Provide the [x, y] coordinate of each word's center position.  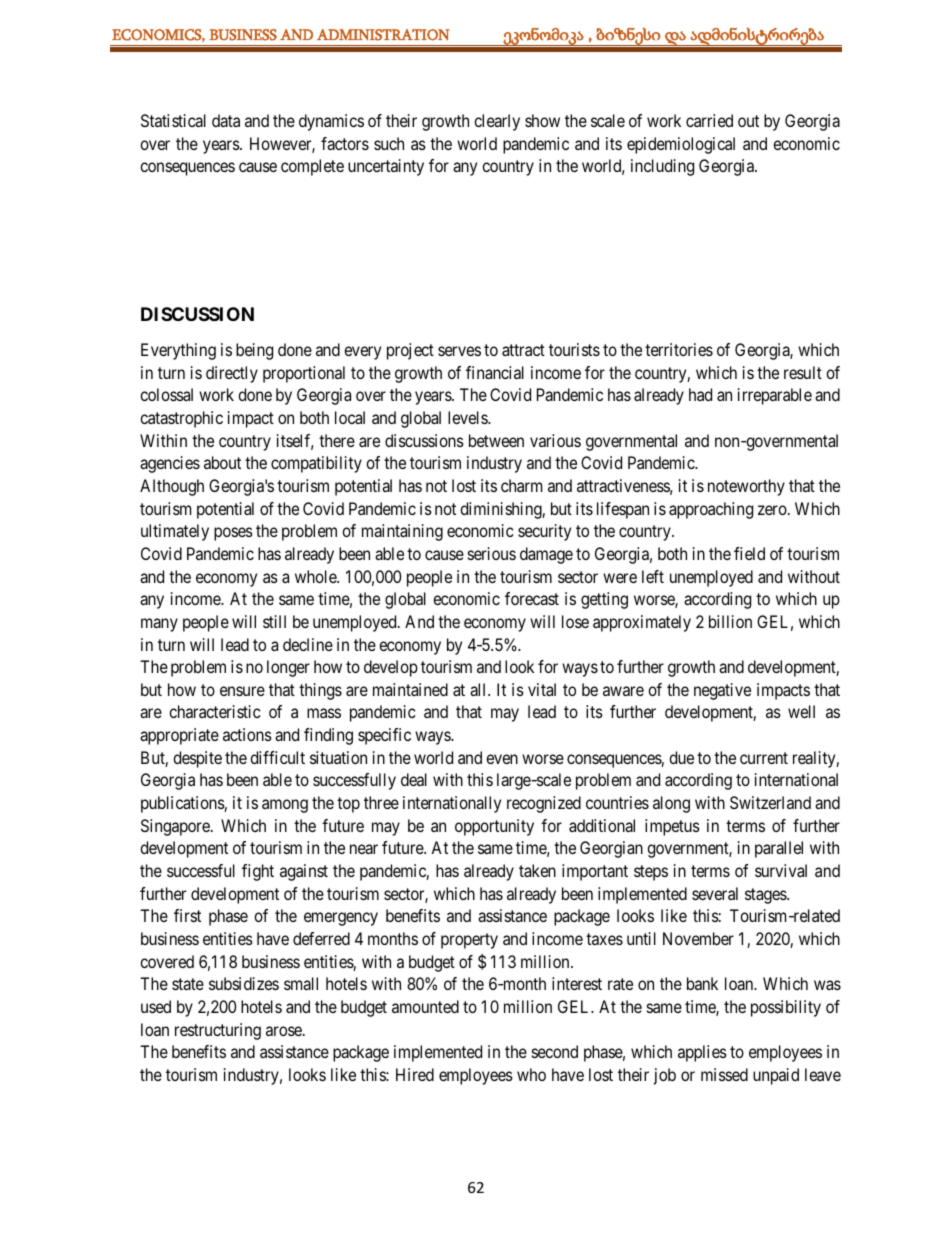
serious [492, 553]
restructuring [218, 1031]
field [749, 553]
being [254, 351]
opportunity [494, 827]
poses [233, 534]
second [555, 1051]
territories [679, 349]
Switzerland [770, 802]
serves [459, 351]
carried [709, 120]
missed [724, 1074]
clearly [497, 122]
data [226, 120]
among [285, 806]
